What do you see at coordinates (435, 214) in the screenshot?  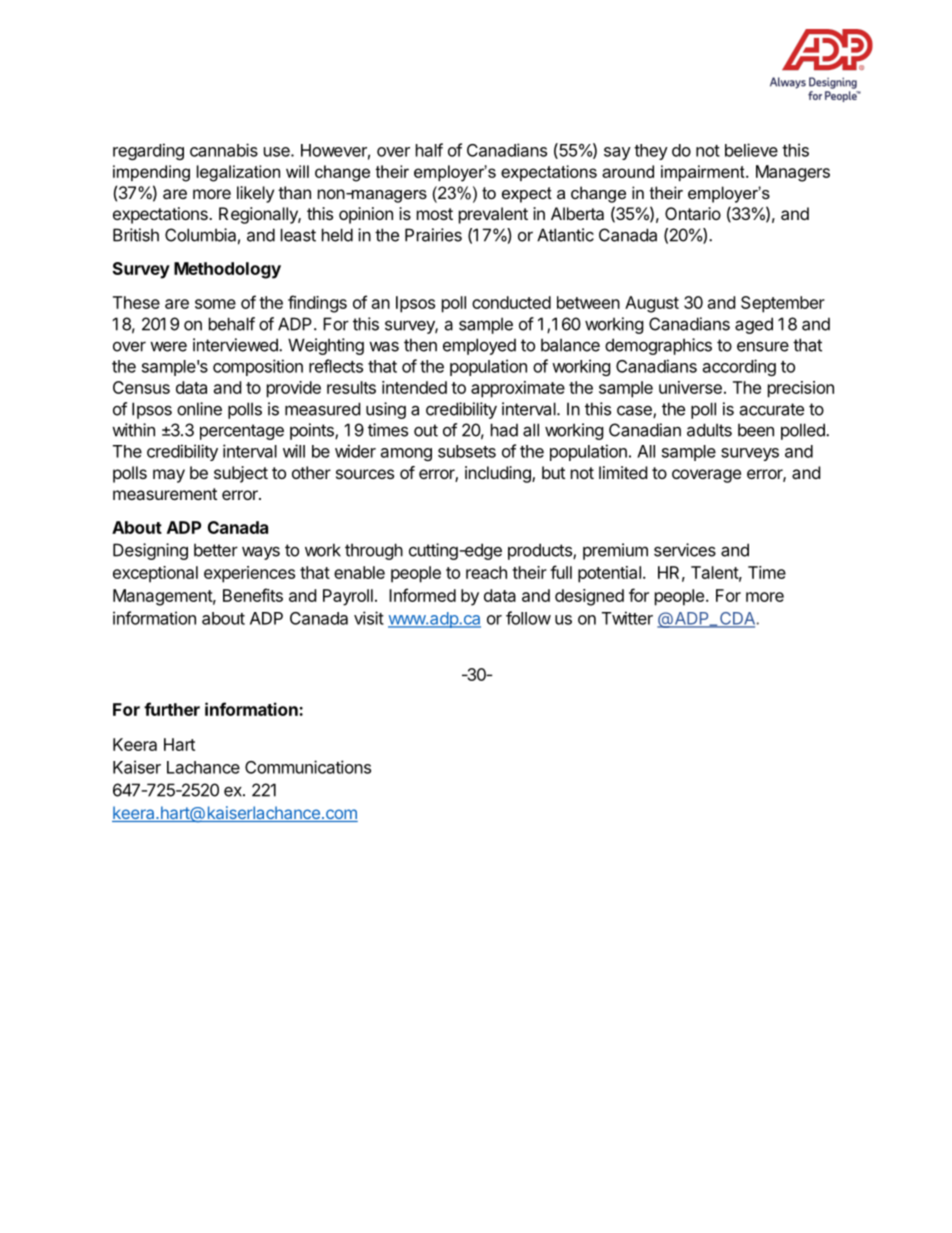 I see `most` at bounding box center [435, 214].
